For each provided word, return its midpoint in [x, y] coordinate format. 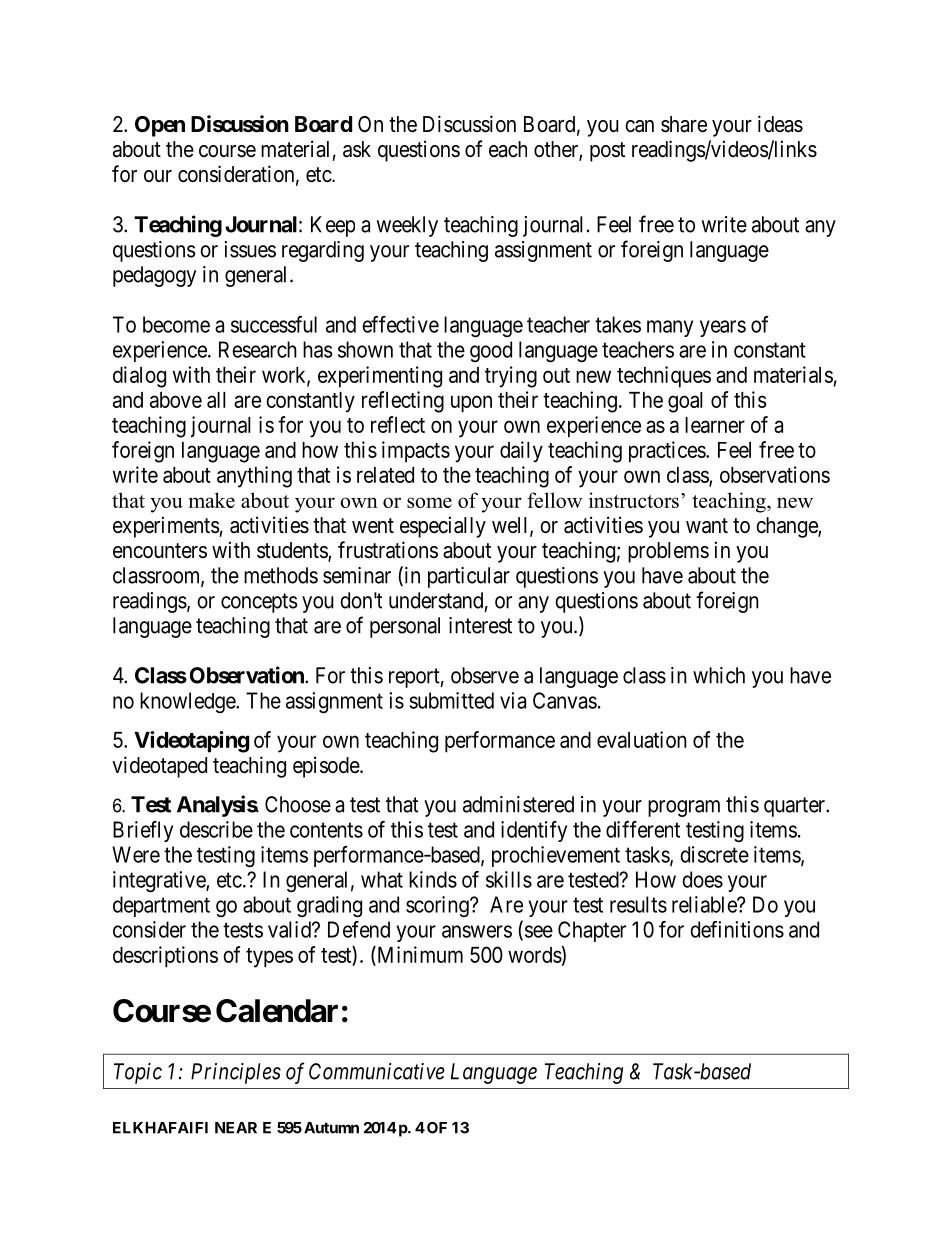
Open [160, 126]
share [684, 124]
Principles [236, 1073]
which [719, 675]
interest [480, 625]
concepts [259, 603]
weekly [407, 226]
